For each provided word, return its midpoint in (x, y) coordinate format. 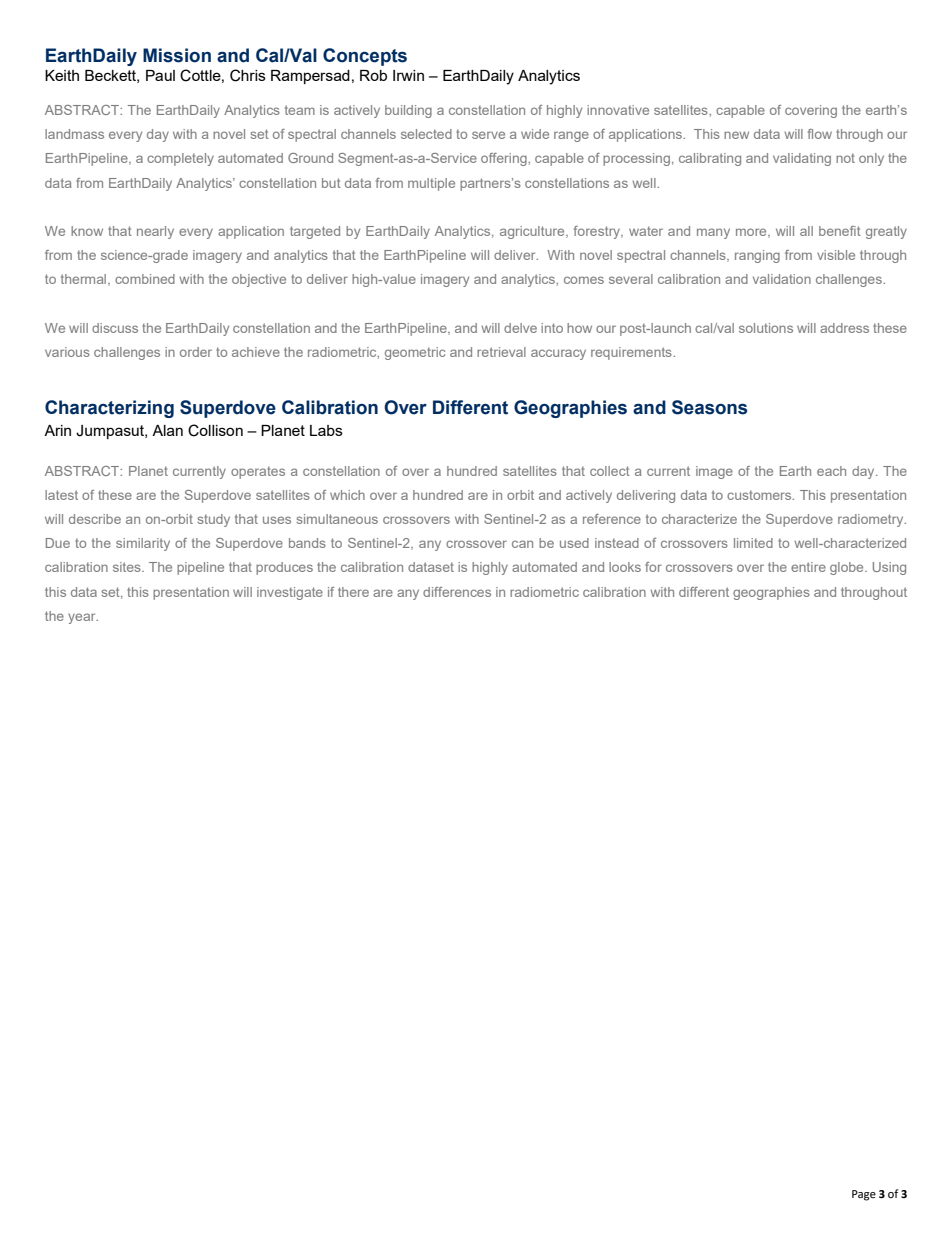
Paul (160, 75)
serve (488, 135)
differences (457, 592)
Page (864, 1195)
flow (820, 134)
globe (848, 568)
